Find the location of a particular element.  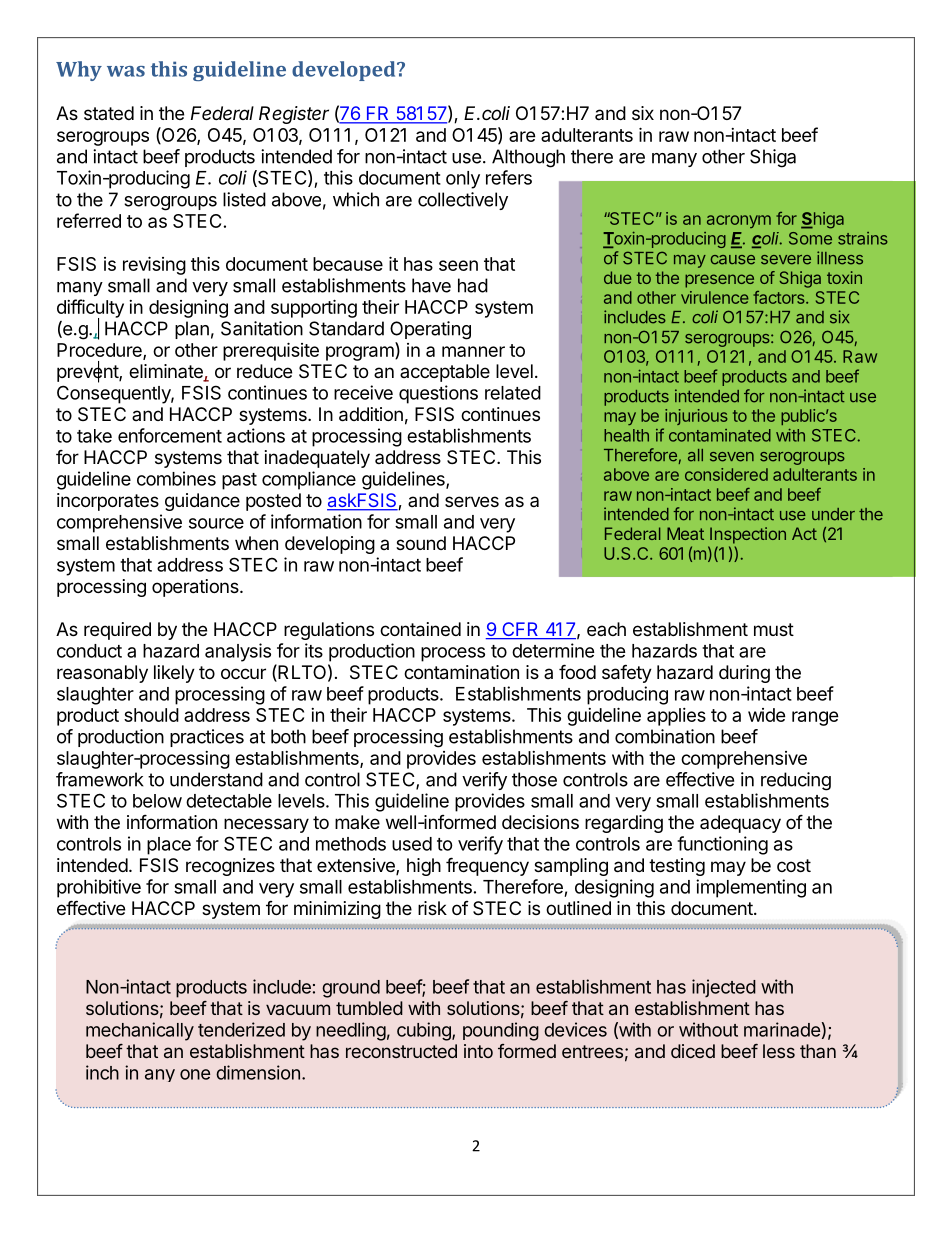

contamination is located at coordinates (461, 672).
